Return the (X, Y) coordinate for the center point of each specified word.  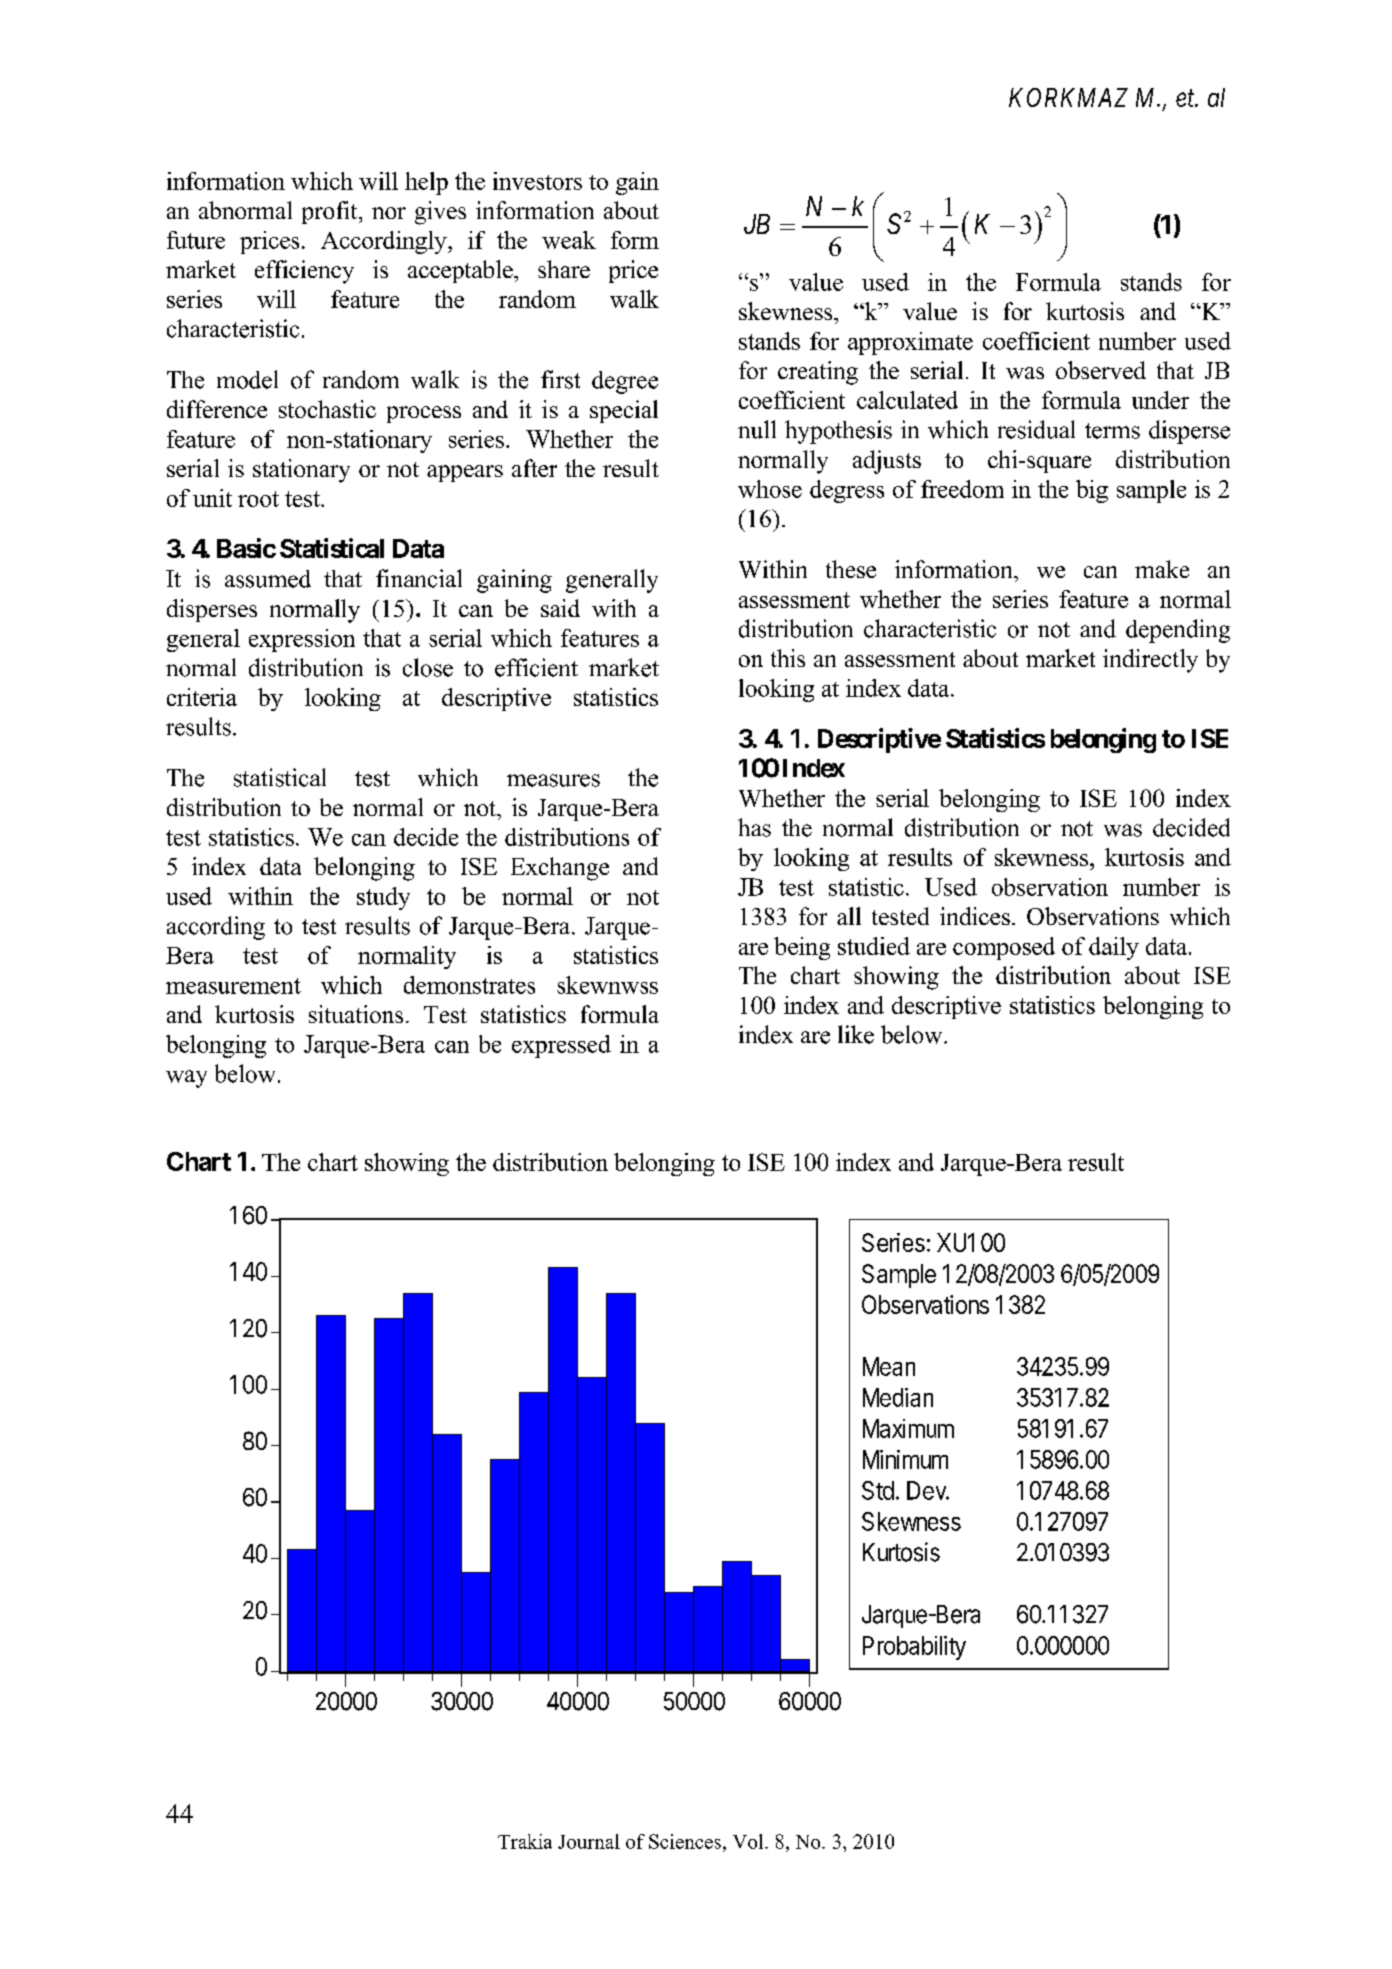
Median (898, 1397)
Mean (889, 1366)
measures (553, 780)
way (186, 1079)
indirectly (1150, 661)
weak (569, 240)
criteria (202, 697)
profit (331, 212)
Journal (589, 1841)
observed (1101, 370)
